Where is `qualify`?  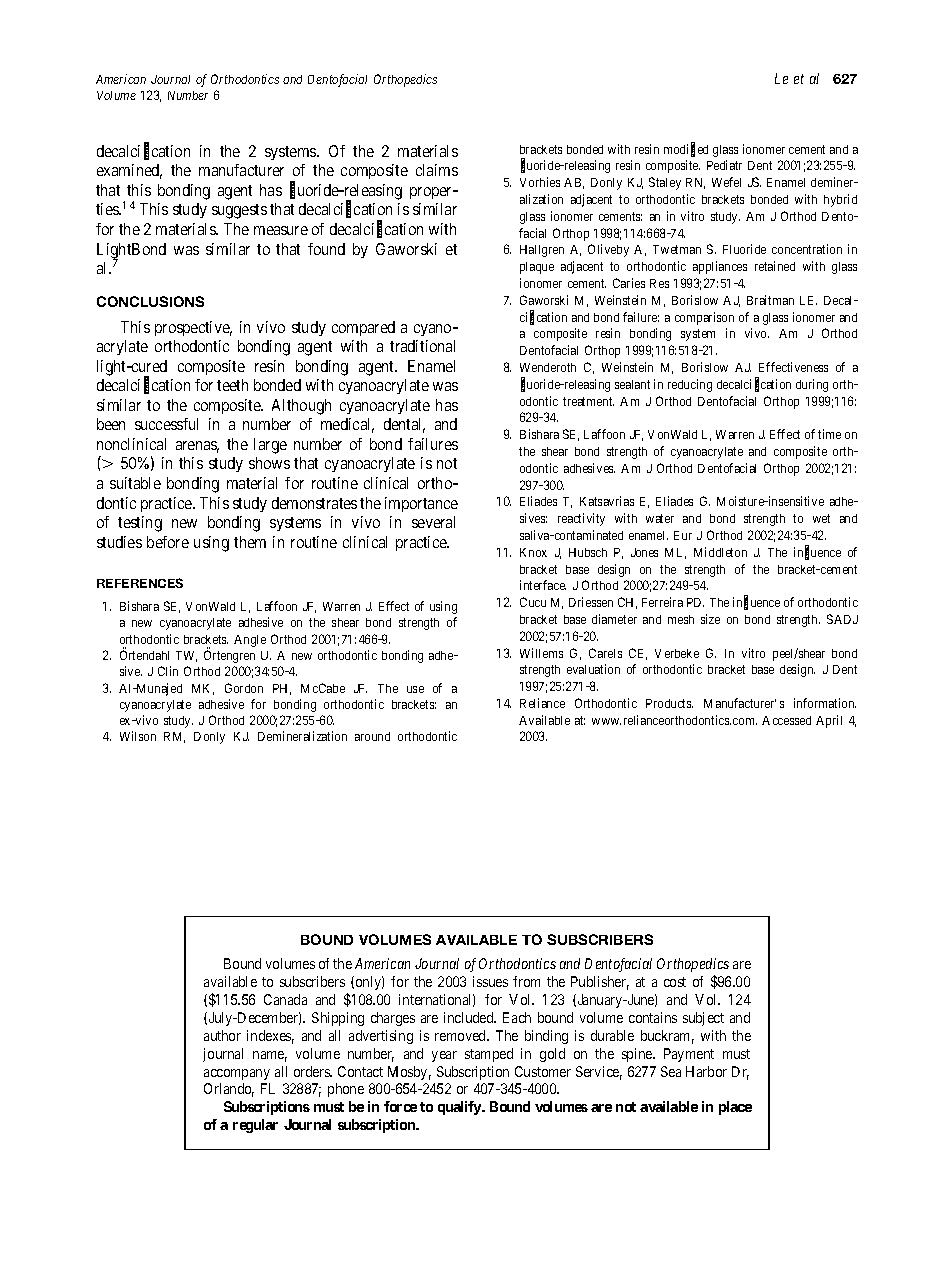 qualify is located at coordinates (460, 1108).
